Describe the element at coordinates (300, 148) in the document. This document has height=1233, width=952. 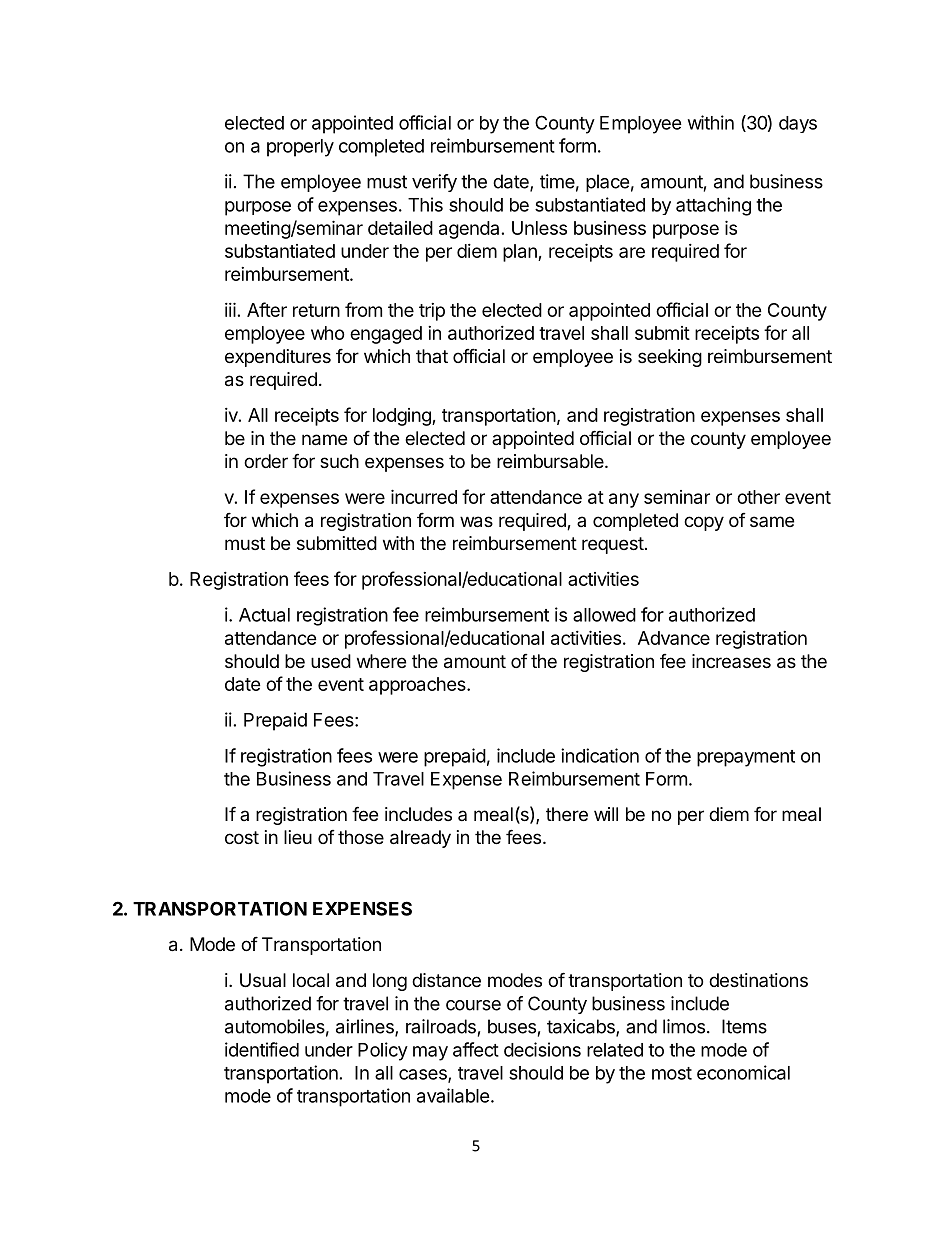
I see `properly` at that location.
